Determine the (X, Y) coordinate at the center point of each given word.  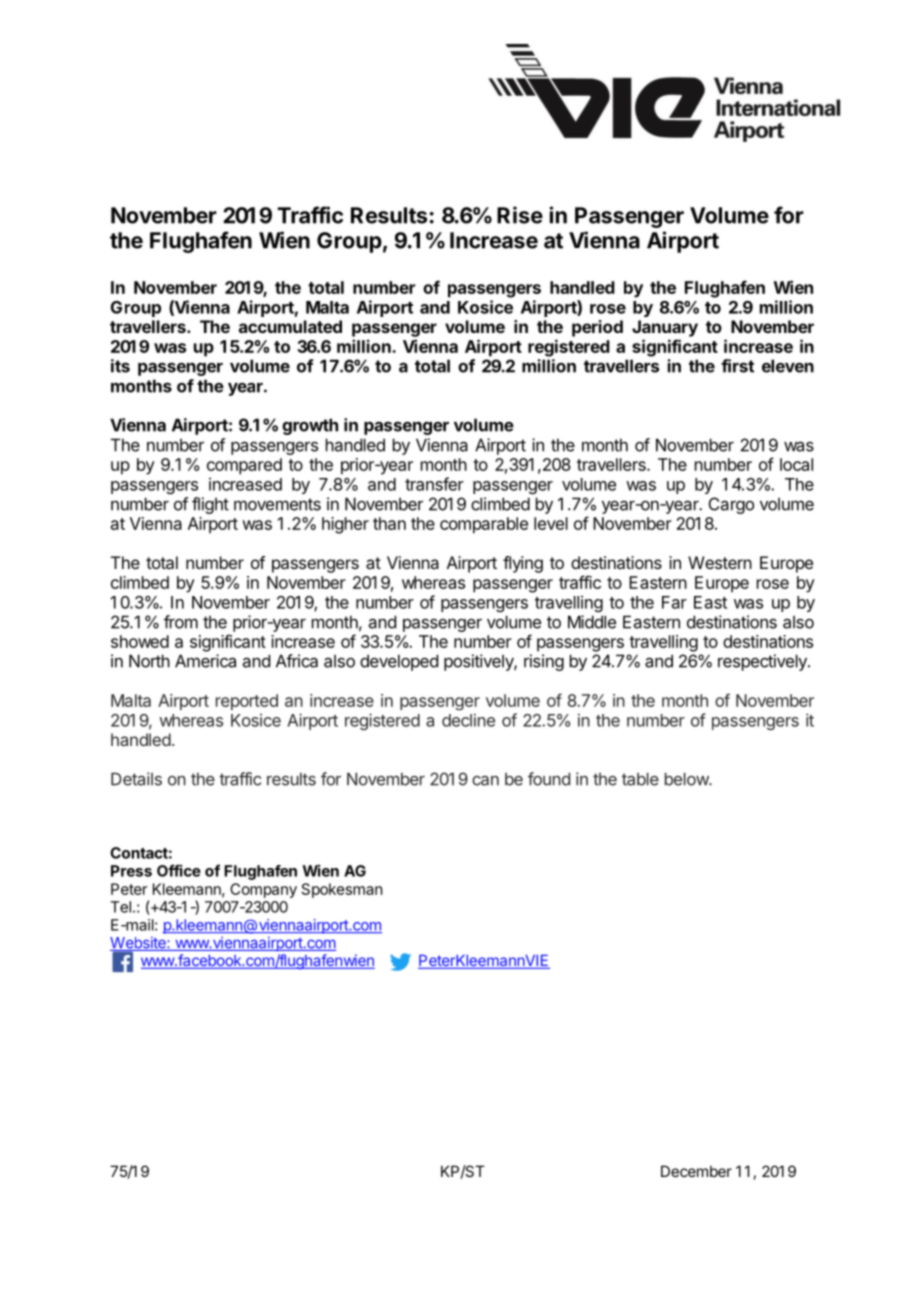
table (640, 779)
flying (523, 564)
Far (674, 602)
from (181, 622)
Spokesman (342, 890)
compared (244, 466)
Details (136, 779)
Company (263, 890)
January (665, 328)
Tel (120, 907)
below (687, 779)
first (737, 366)
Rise (520, 215)
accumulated (290, 326)
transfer (434, 484)
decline (468, 720)
